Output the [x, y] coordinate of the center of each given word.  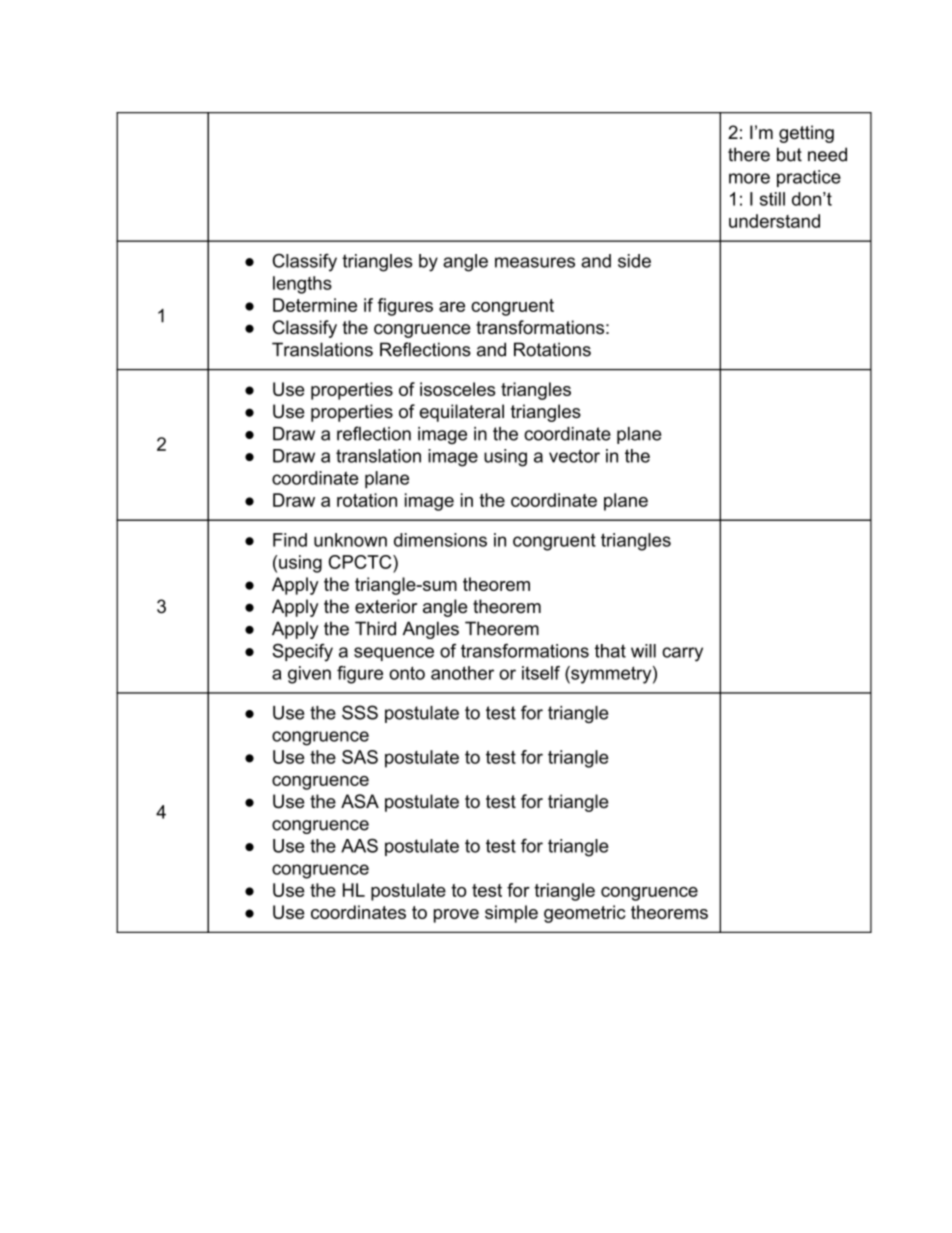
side [634, 261]
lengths [302, 285]
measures [535, 262]
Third [375, 628]
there [749, 154]
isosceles [457, 389]
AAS [359, 845]
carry [682, 654]
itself [541, 673]
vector [574, 456]
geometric [584, 914]
